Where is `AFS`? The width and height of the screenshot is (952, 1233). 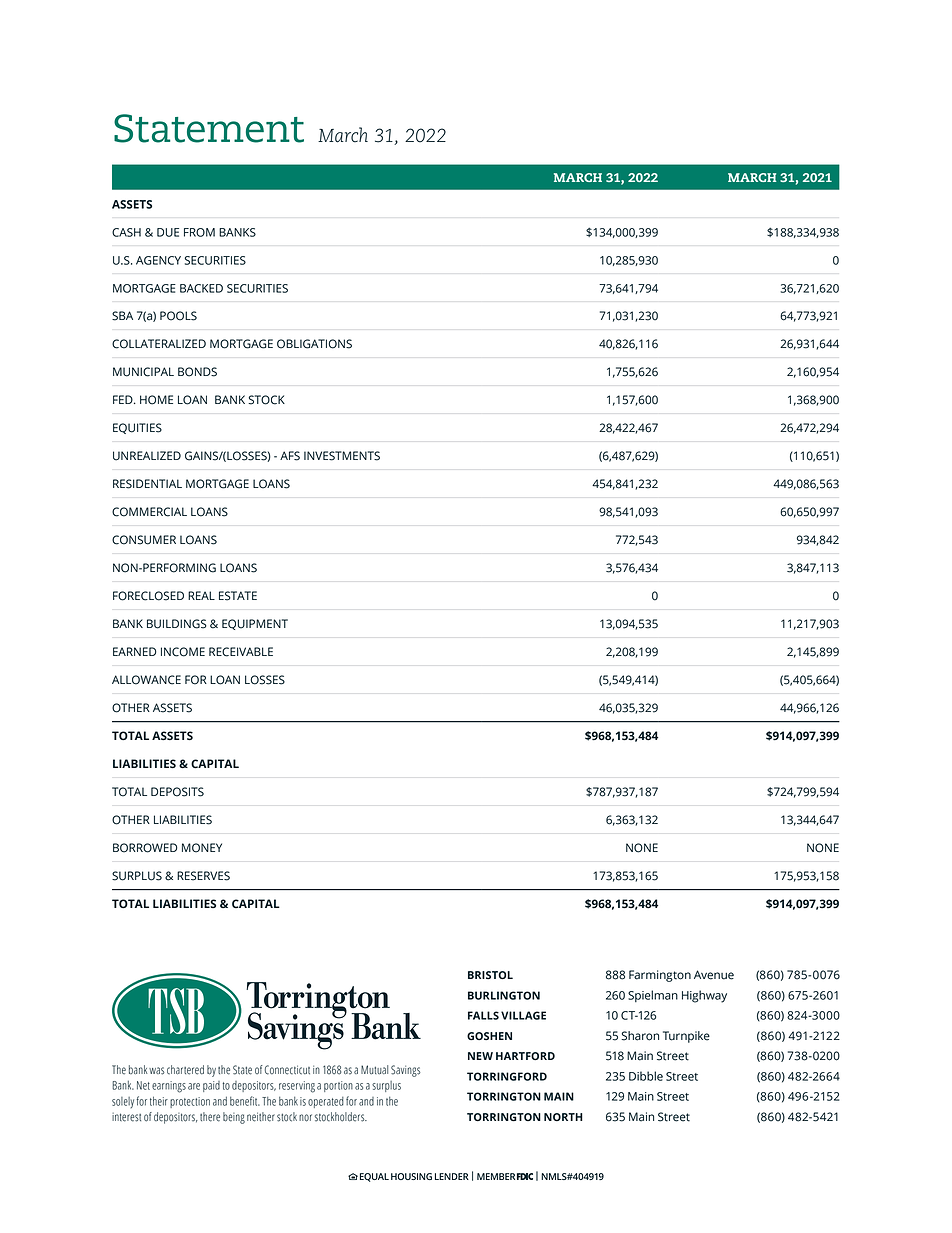 AFS is located at coordinates (290, 456).
